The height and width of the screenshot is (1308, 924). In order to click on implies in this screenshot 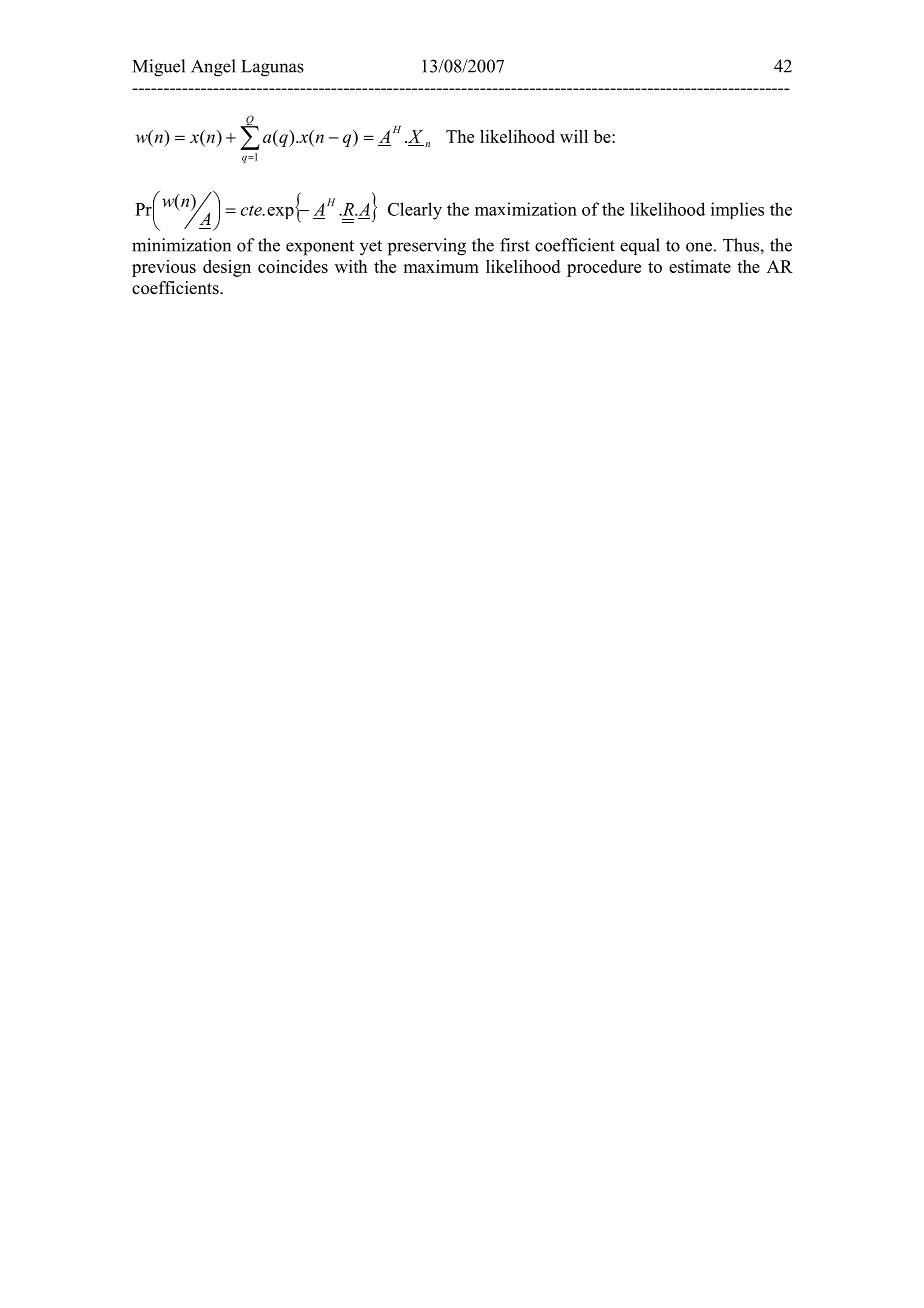, I will do `click(737, 210)`.
